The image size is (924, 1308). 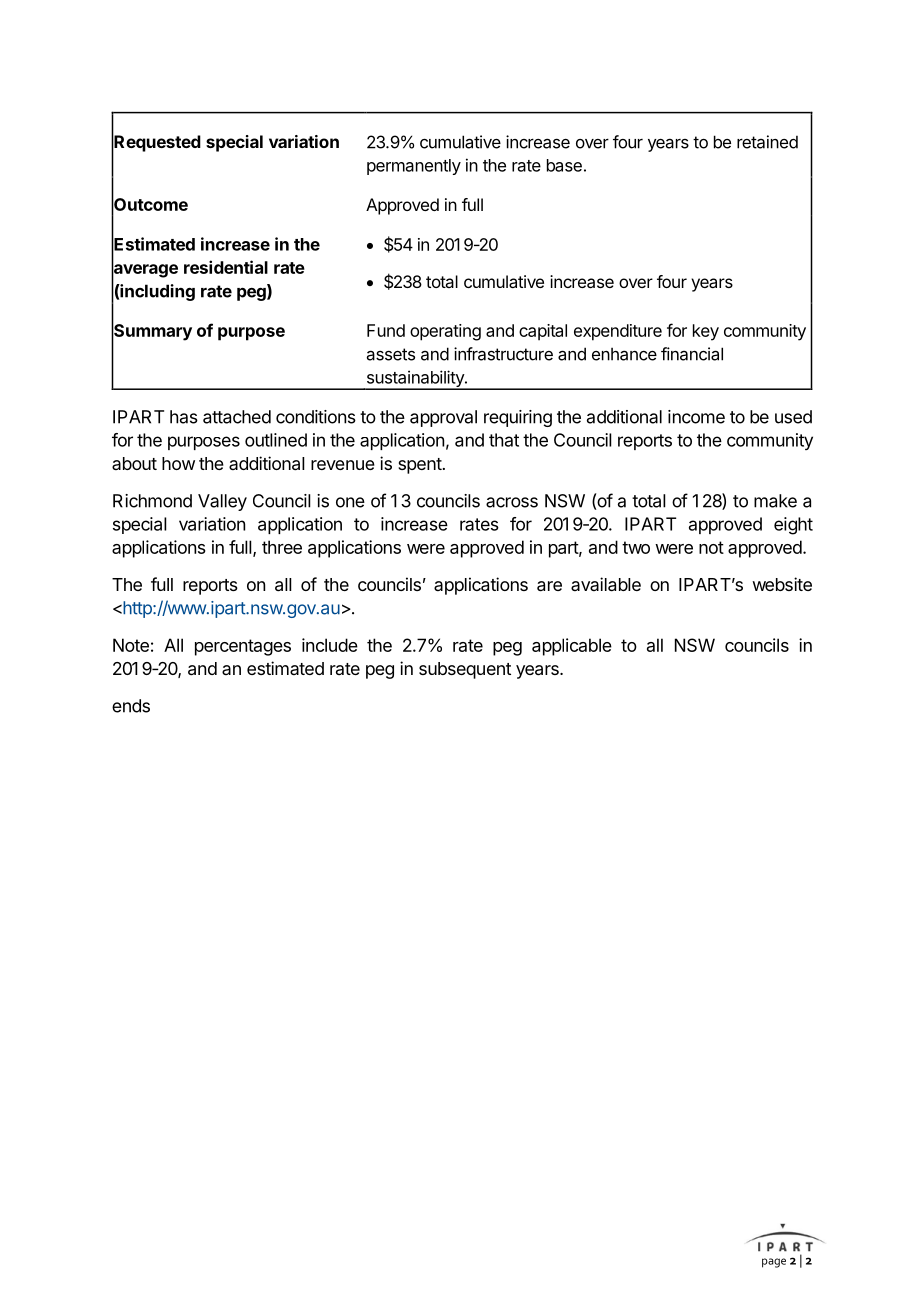 I want to click on permanently, so click(x=414, y=167).
